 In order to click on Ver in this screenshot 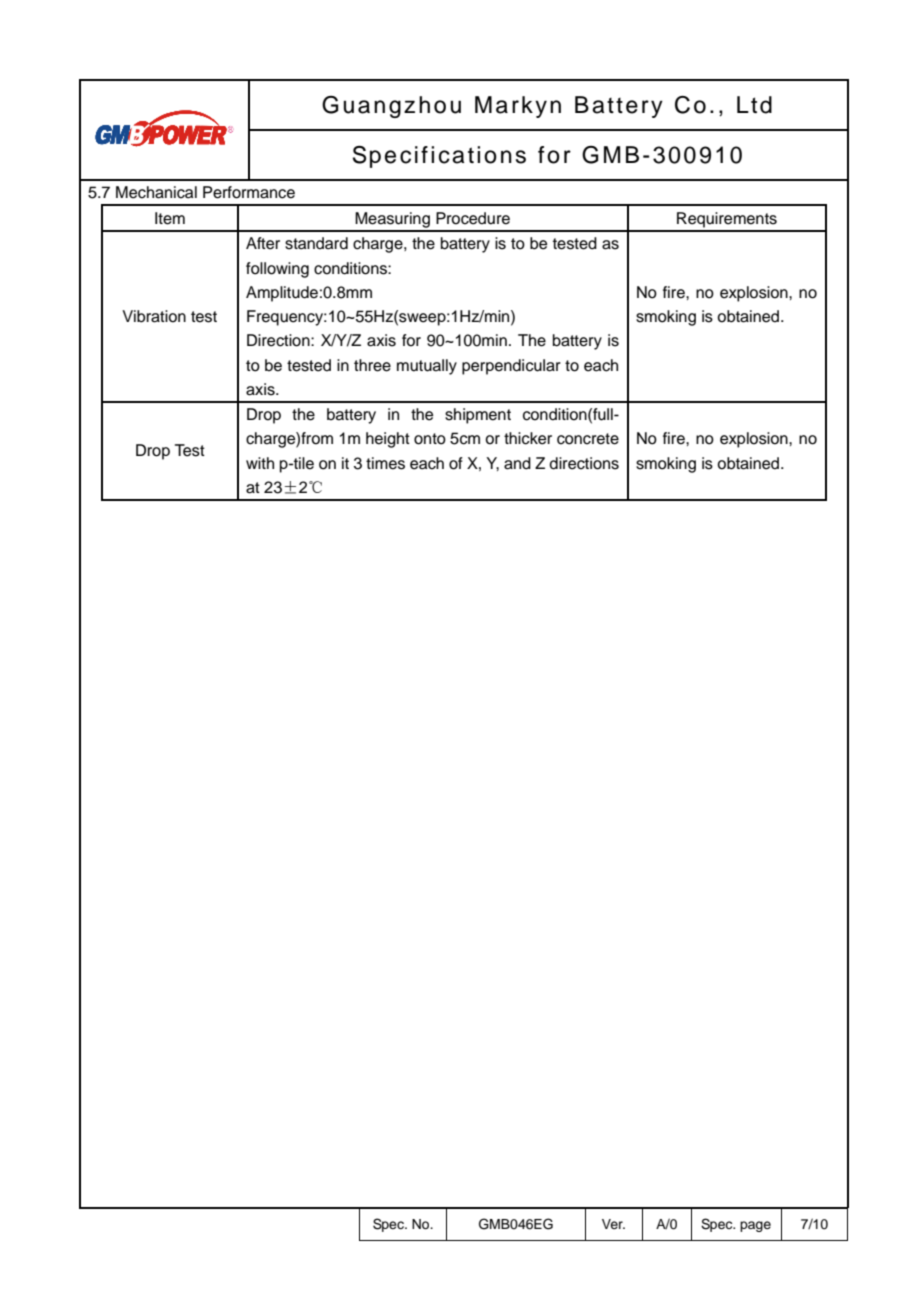, I will do `click(613, 1224)`.
